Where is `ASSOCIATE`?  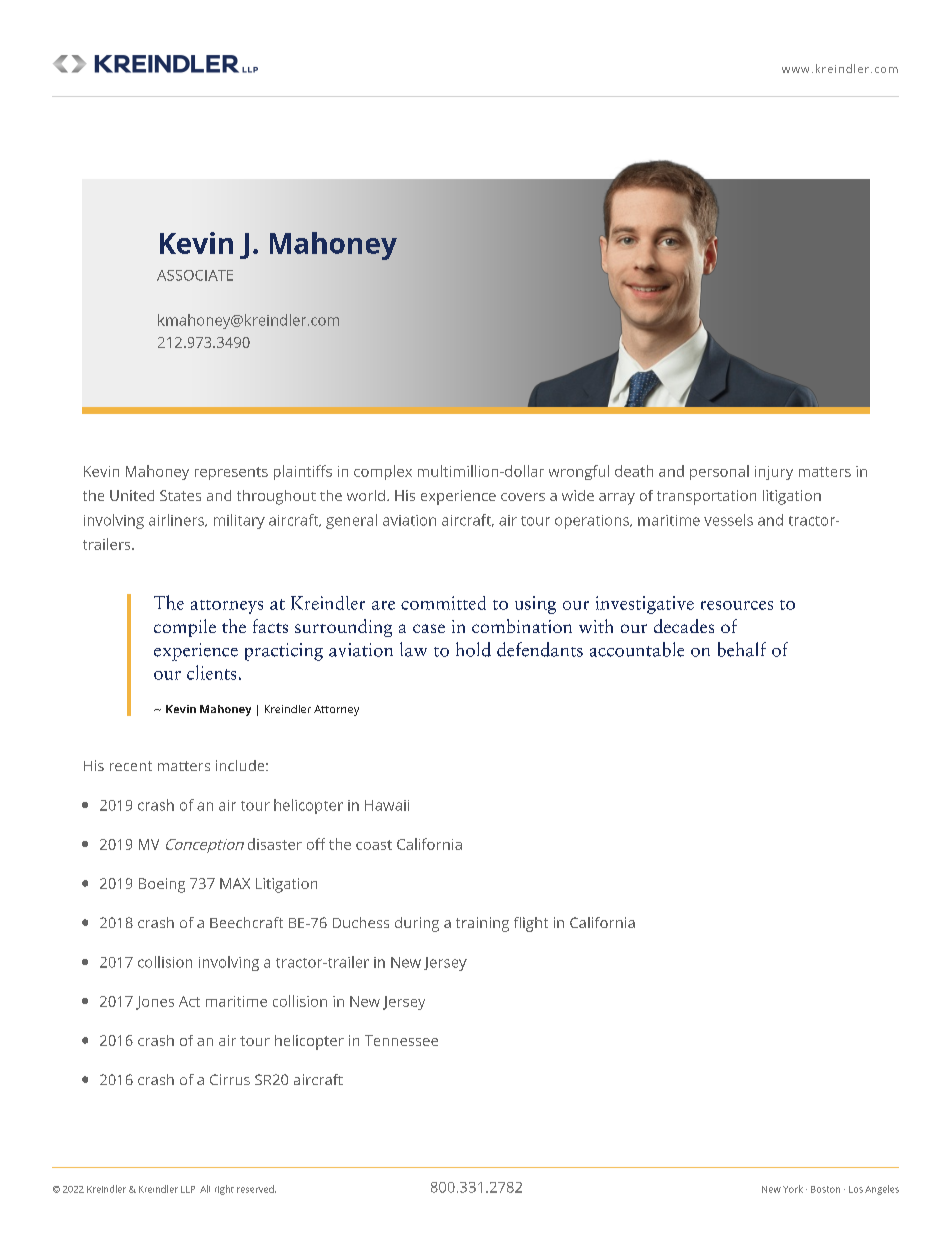
ASSOCIATE is located at coordinates (195, 275).
